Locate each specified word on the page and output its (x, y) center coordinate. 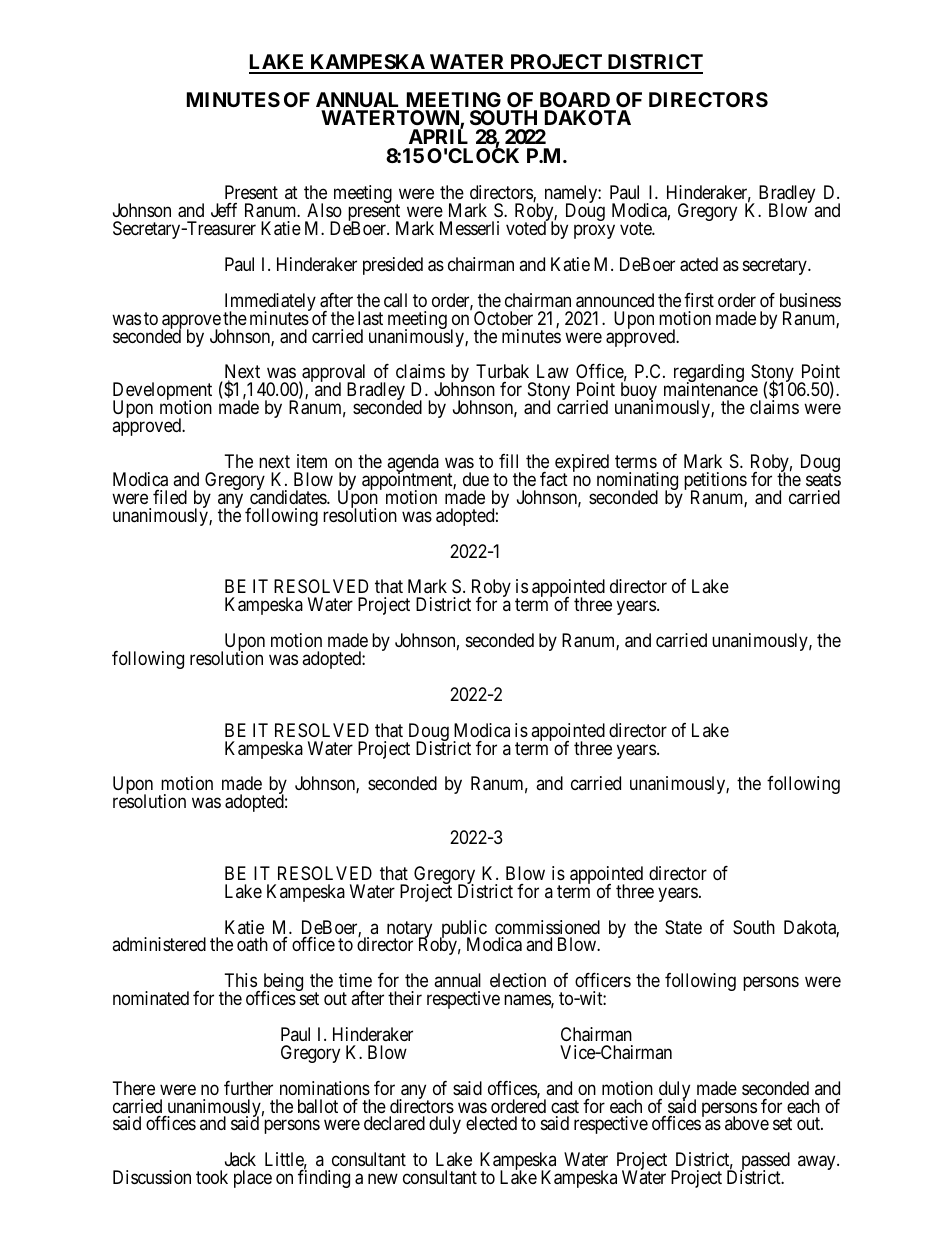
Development (162, 392)
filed (170, 497)
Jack (240, 1159)
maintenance (711, 389)
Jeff (224, 210)
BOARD (575, 99)
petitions (715, 482)
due (476, 479)
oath (252, 944)
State (683, 927)
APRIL (438, 136)
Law (553, 371)
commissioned (547, 927)
